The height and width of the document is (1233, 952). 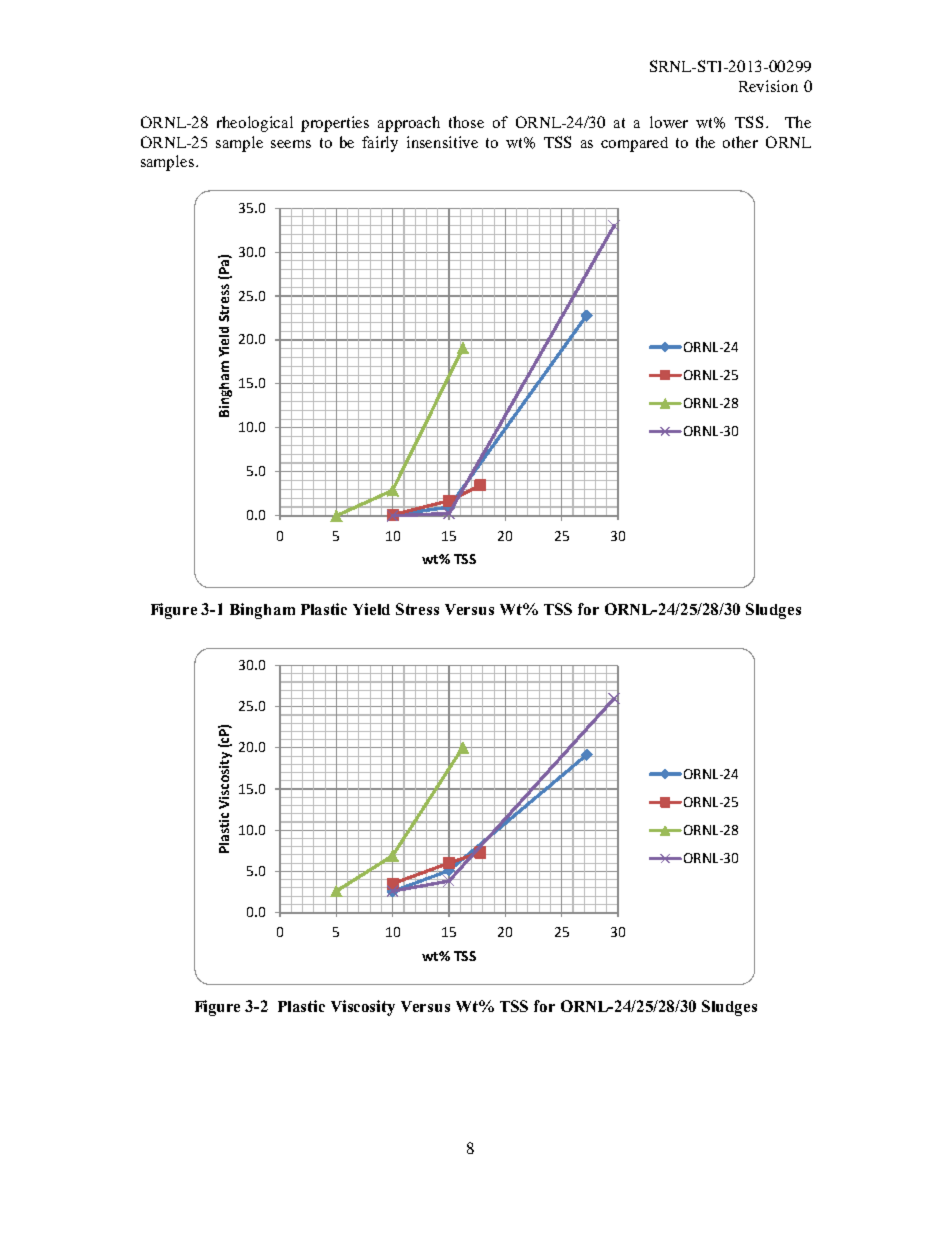 I want to click on those, so click(x=466, y=122).
